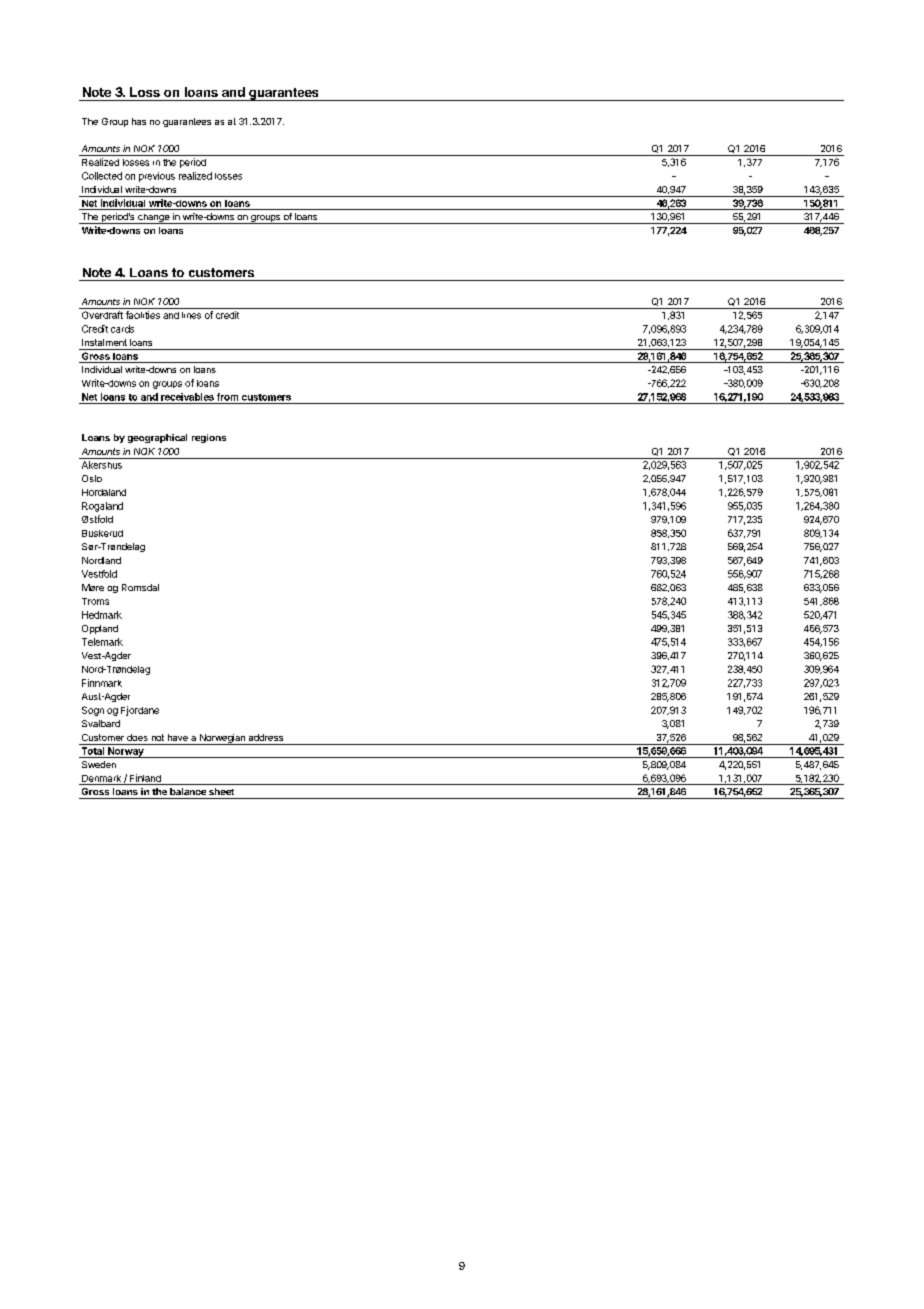  Describe the element at coordinates (178, 737) in the page. I see `have` at that location.
